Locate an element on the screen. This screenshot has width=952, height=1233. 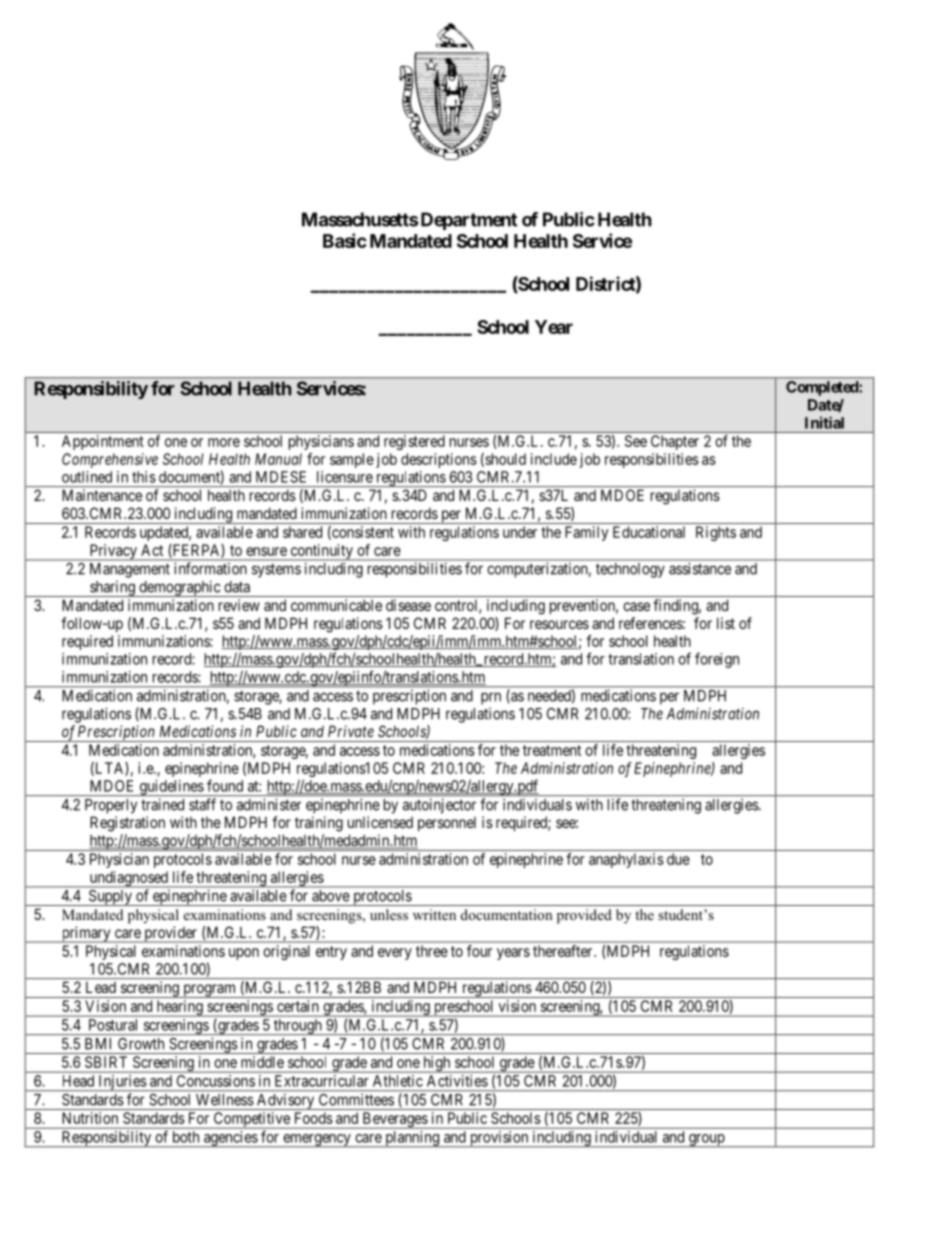
Initial is located at coordinates (824, 422).
